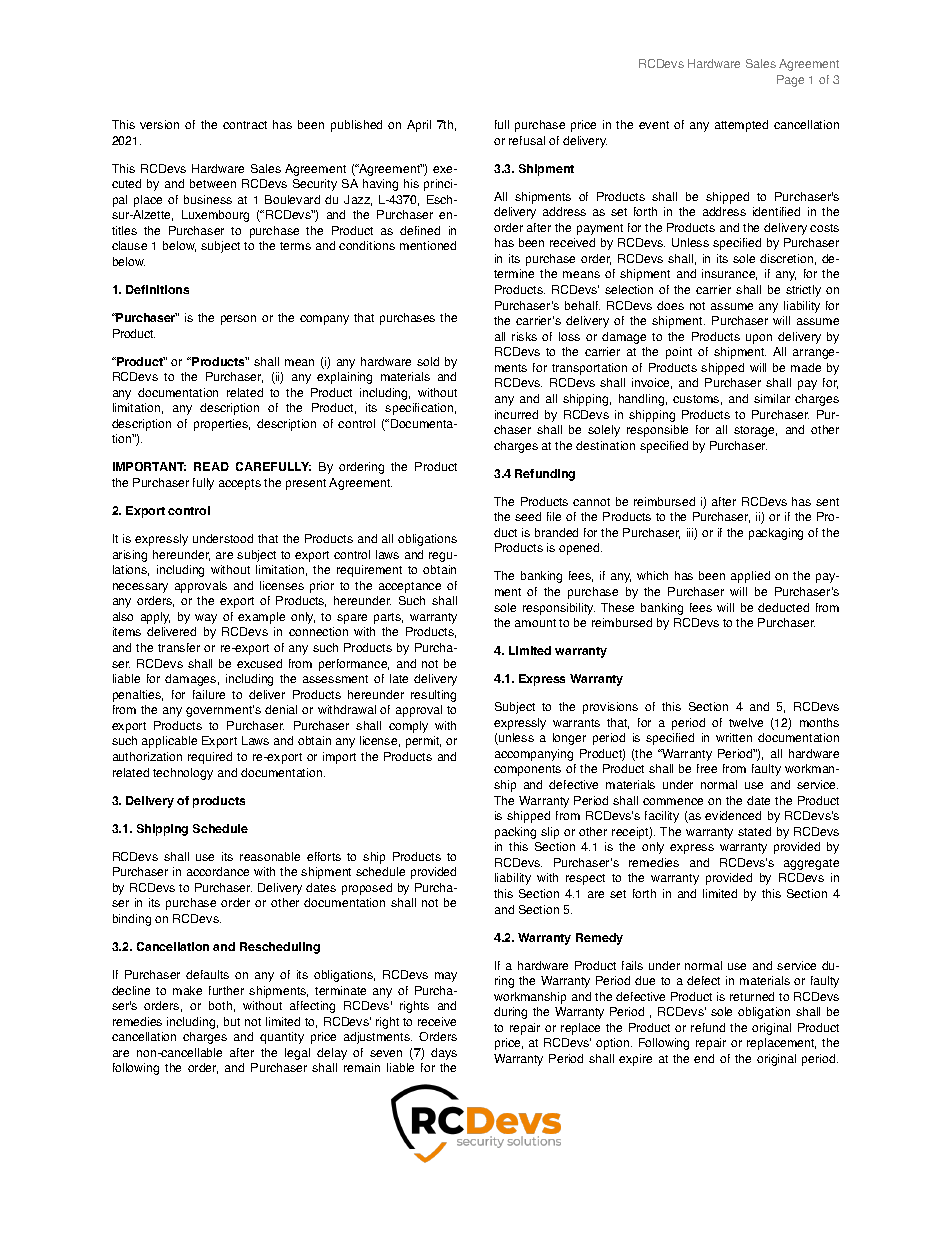 The height and width of the page is (1233, 952). Describe the element at coordinates (516, 414) in the page. I see `incurred` at that location.
